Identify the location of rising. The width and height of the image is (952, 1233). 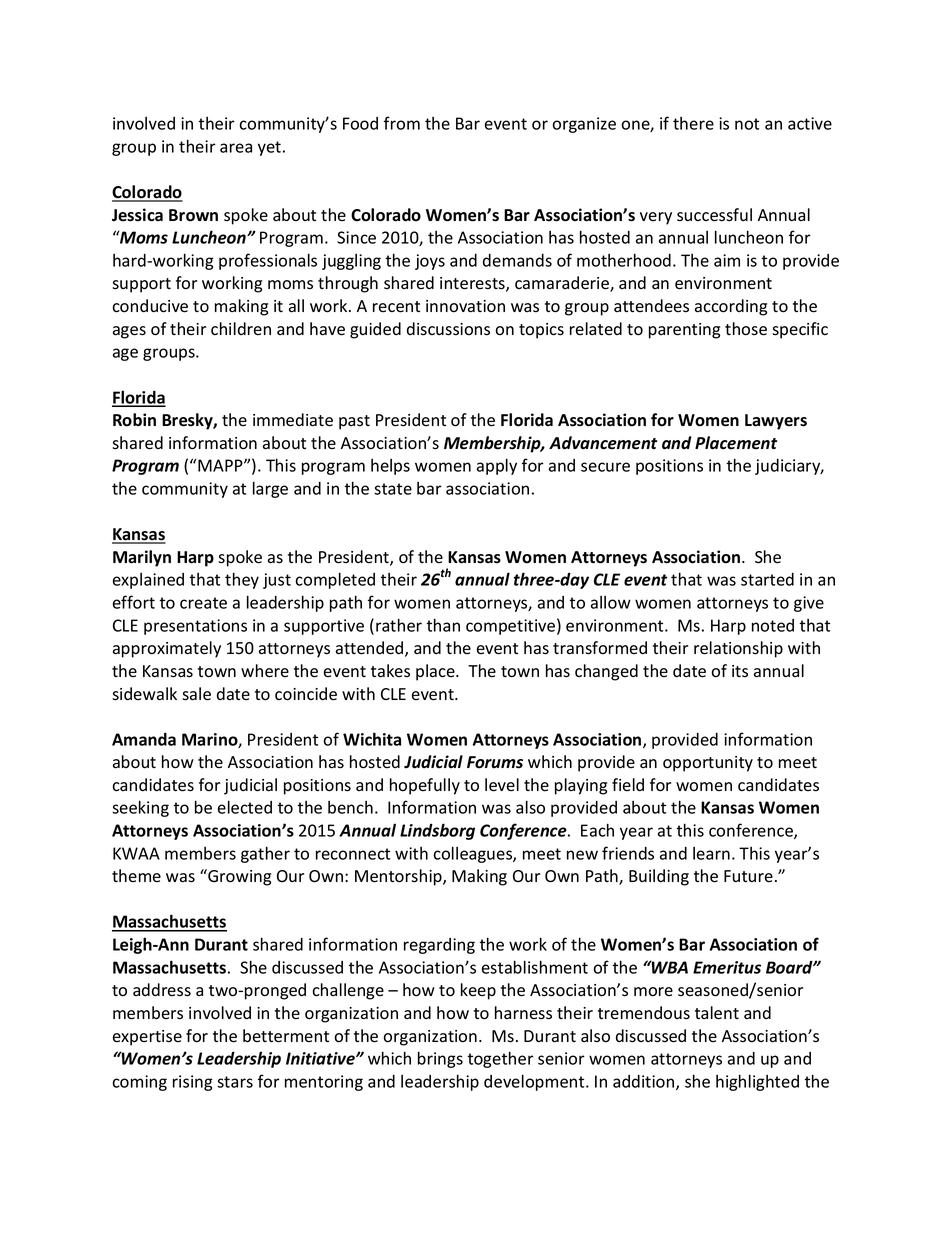
(193, 1083).
